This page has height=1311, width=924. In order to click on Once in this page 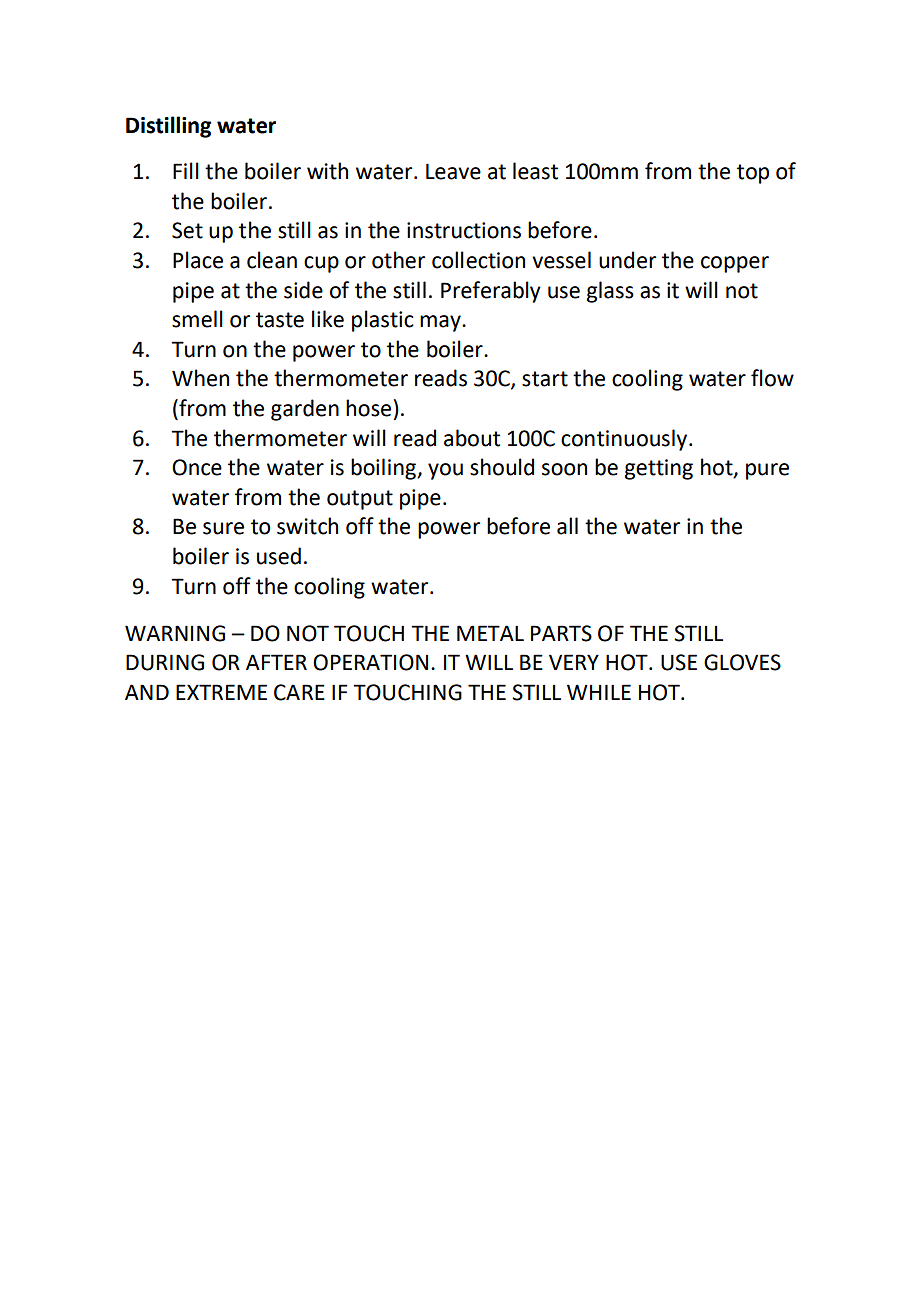, I will do `click(197, 467)`.
